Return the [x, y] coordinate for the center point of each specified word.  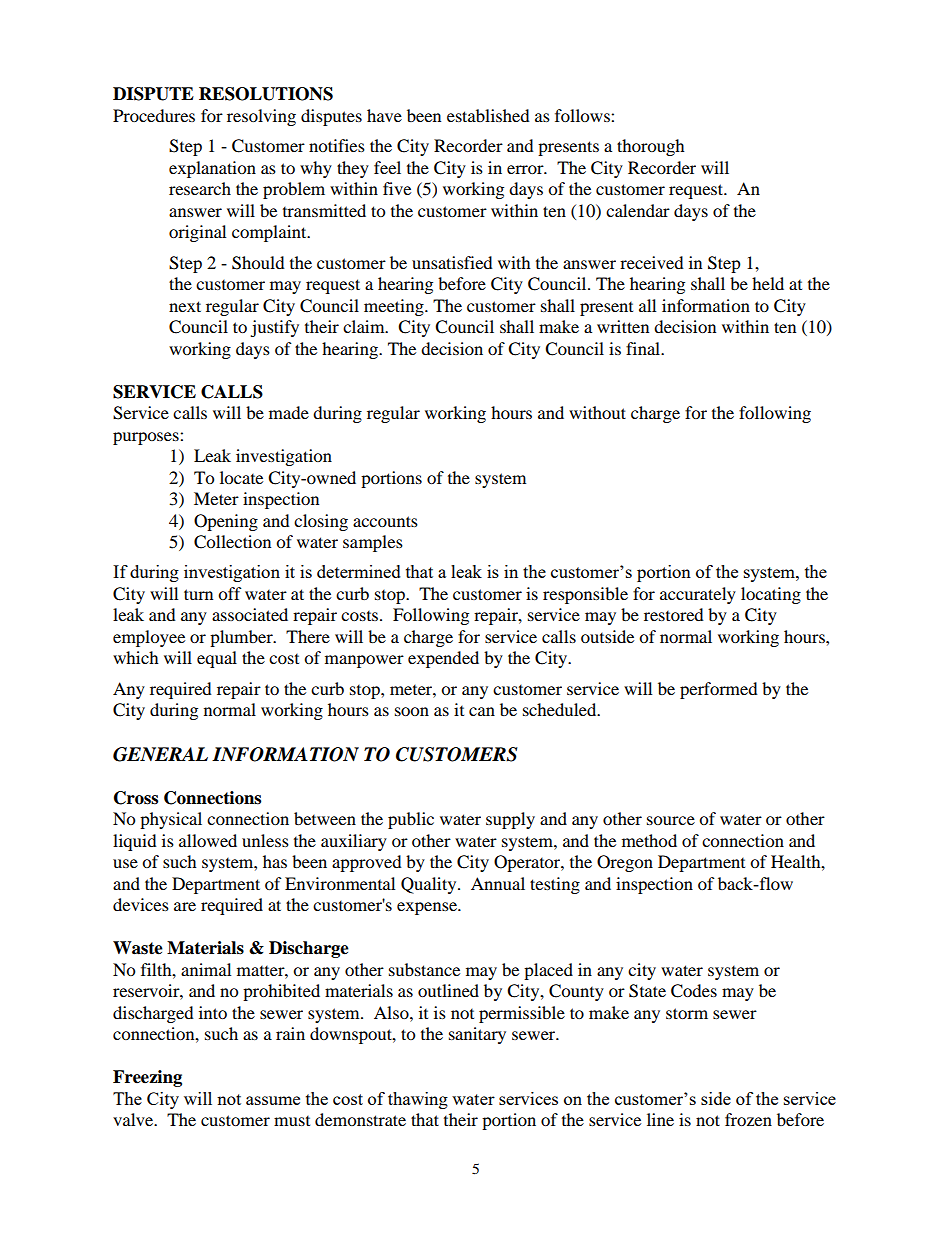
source [671, 820]
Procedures [154, 115]
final [644, 348]
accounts [385, 521]
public [411, 820]
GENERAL [160, 754]
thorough [651, 147]
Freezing [147, 1078]
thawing [418, 1100]
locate [241, 477]
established [488, 115]
